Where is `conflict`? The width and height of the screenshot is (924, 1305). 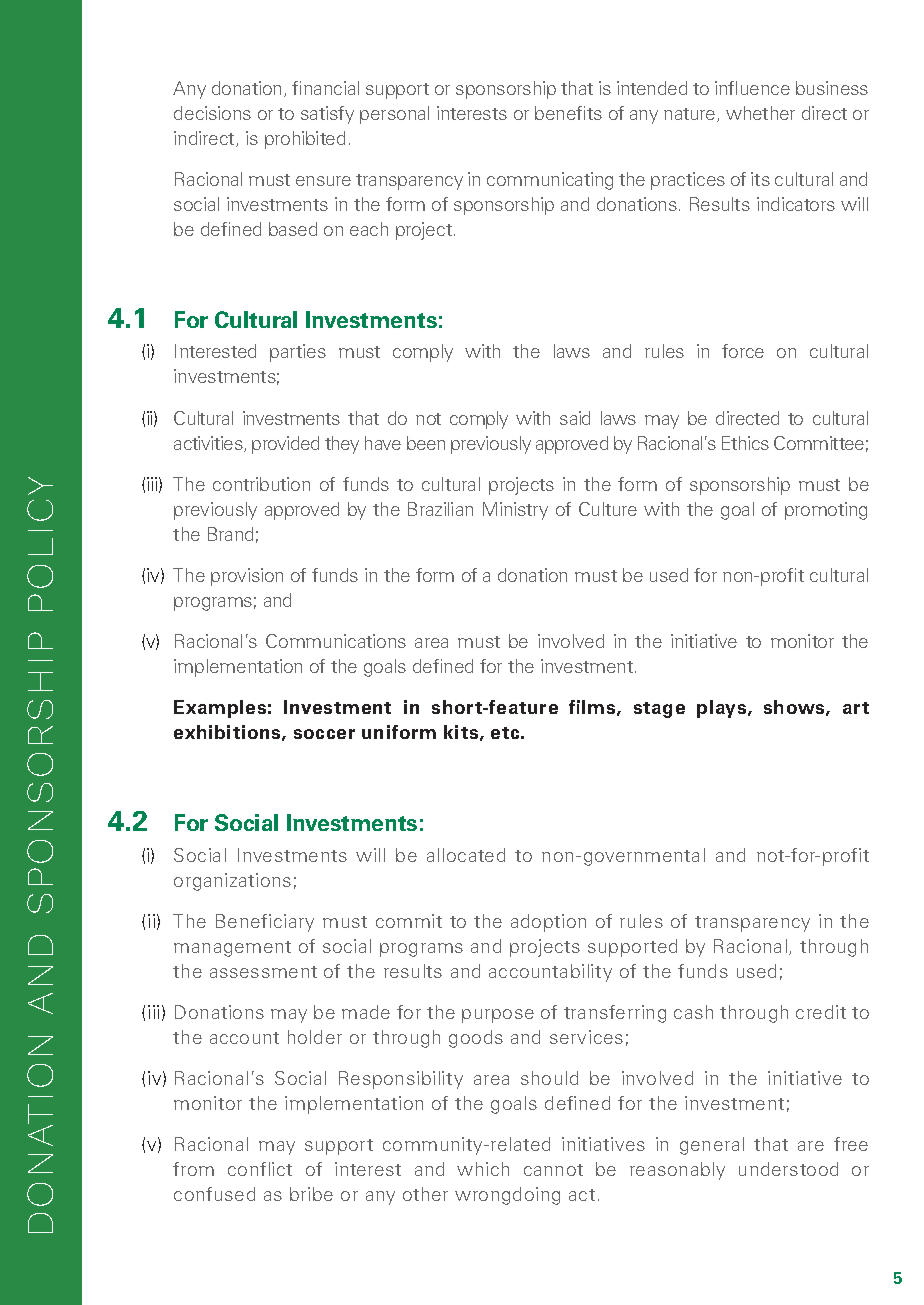 conflict is located at coordinates (260, 1169).
